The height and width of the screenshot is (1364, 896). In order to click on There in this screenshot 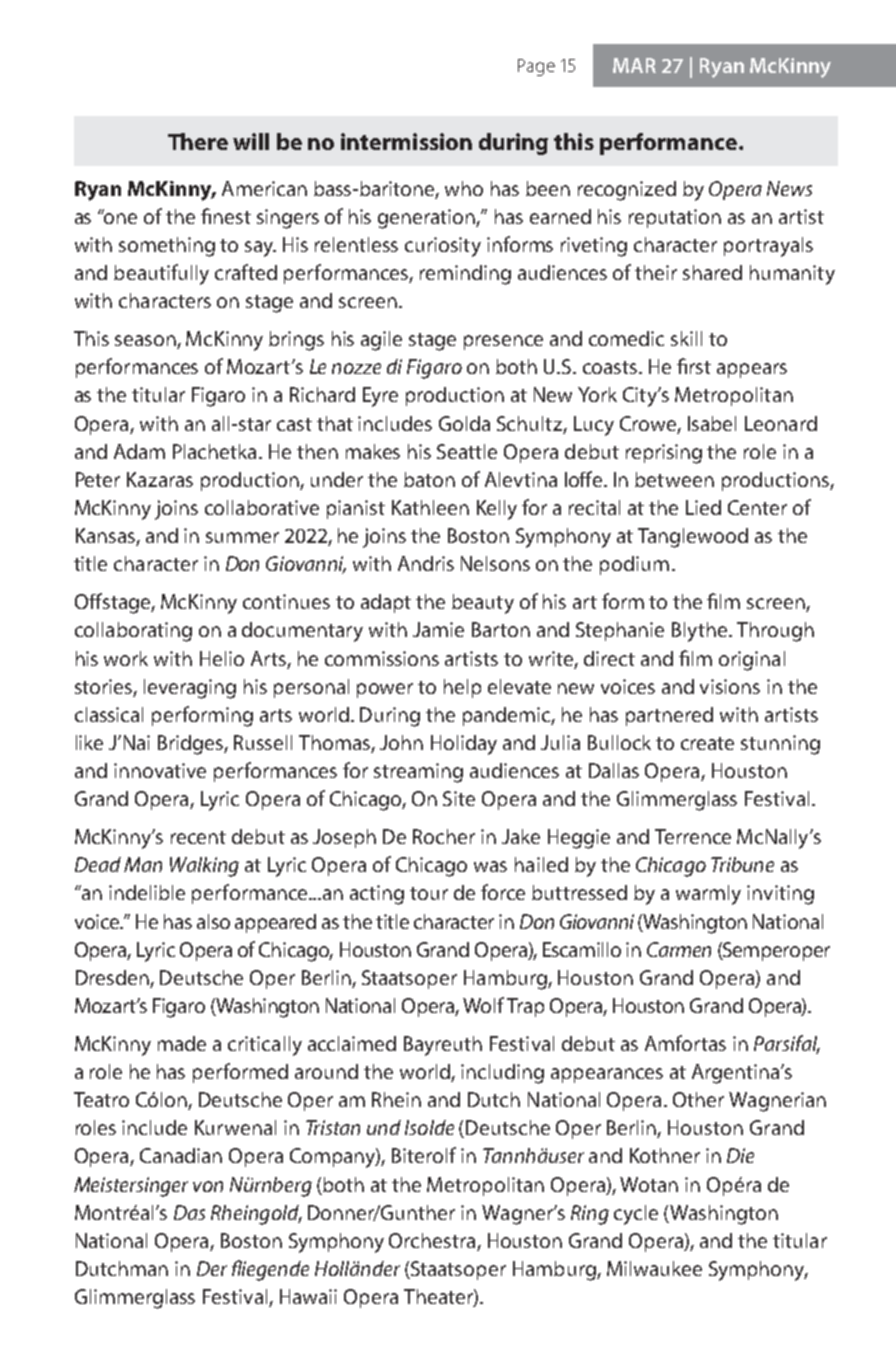, I will do `click(198, 141)`.
